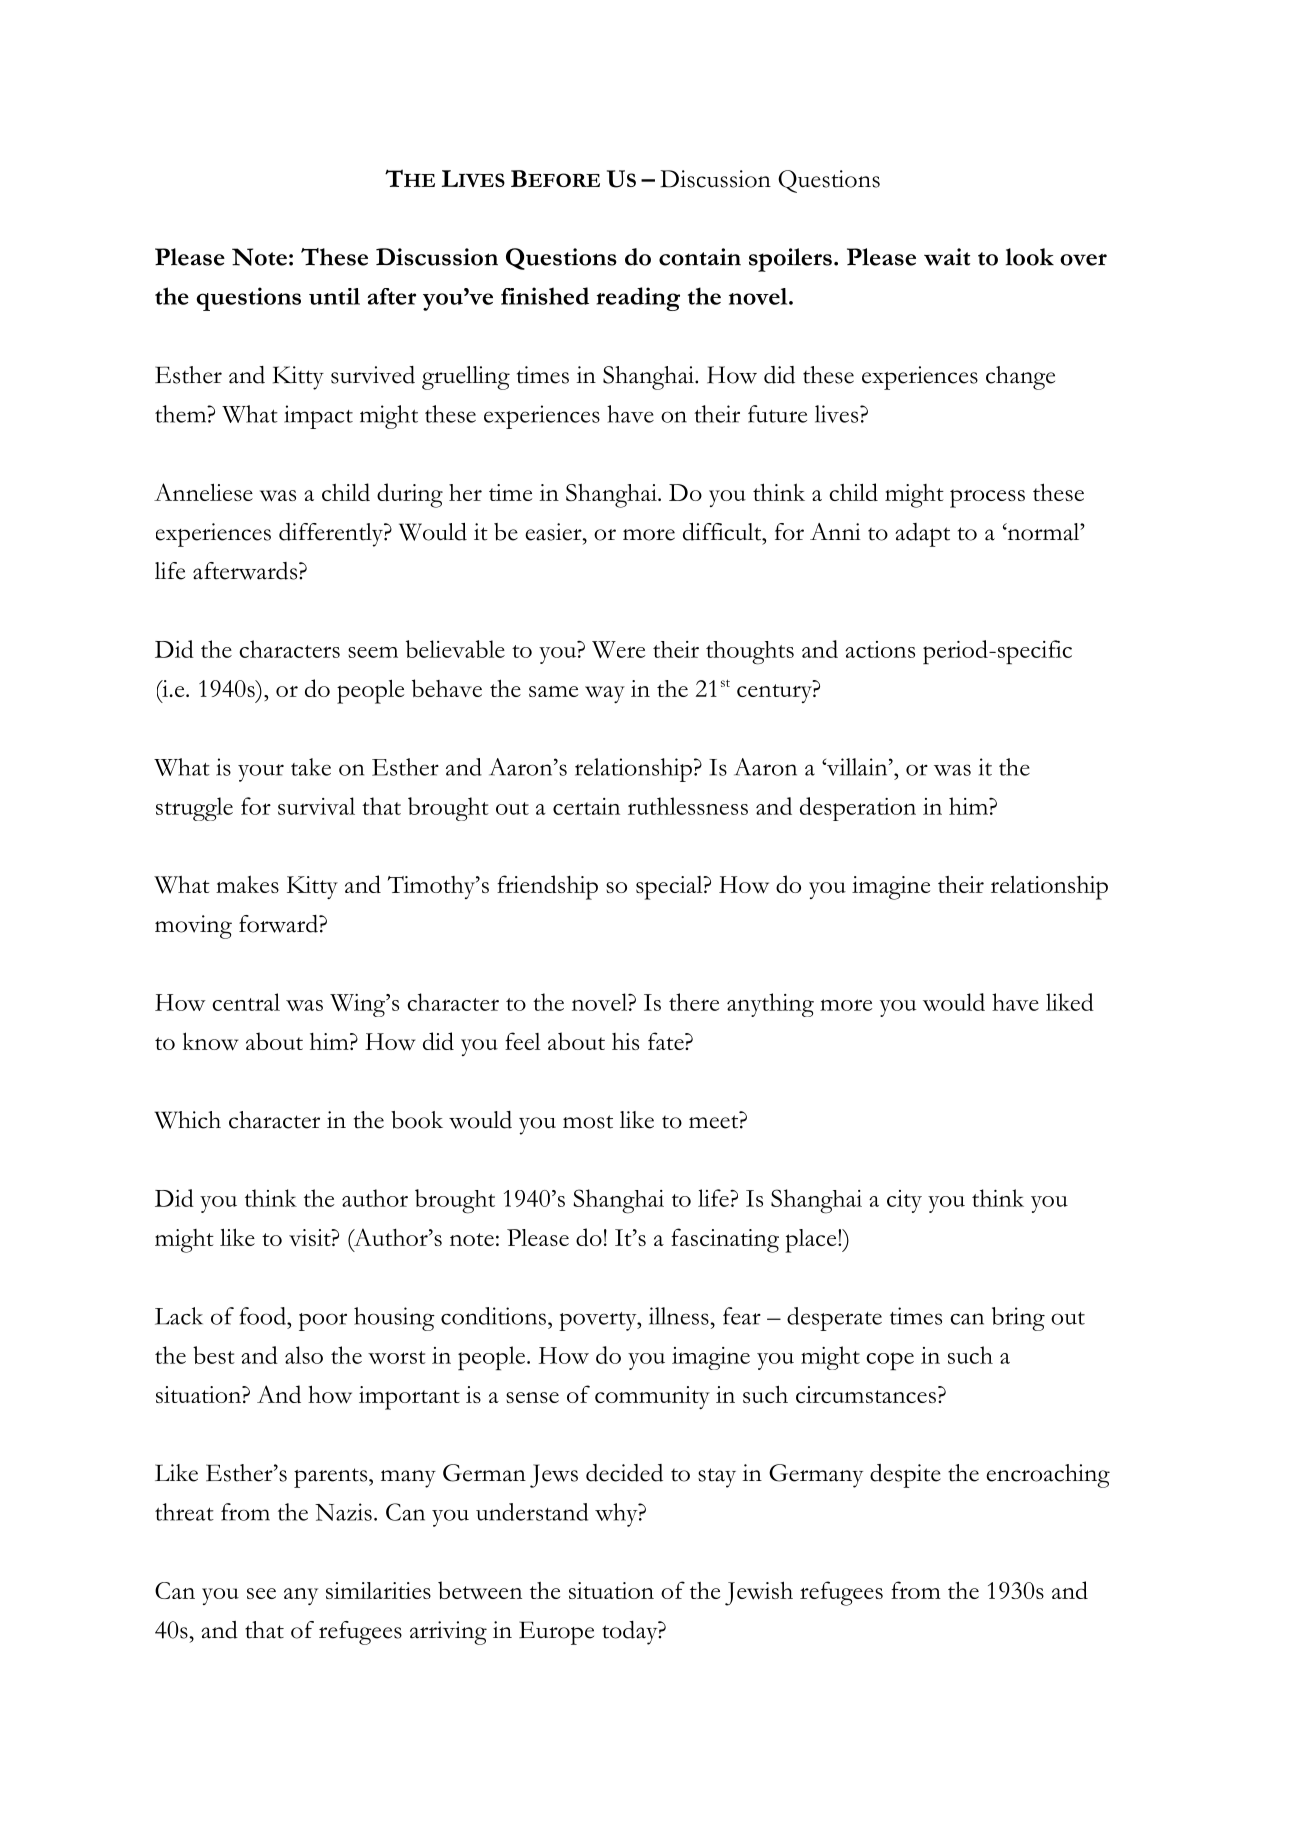  Describe the element at coordinates (378, 1590) in the document. I see `similarities` at that location.
